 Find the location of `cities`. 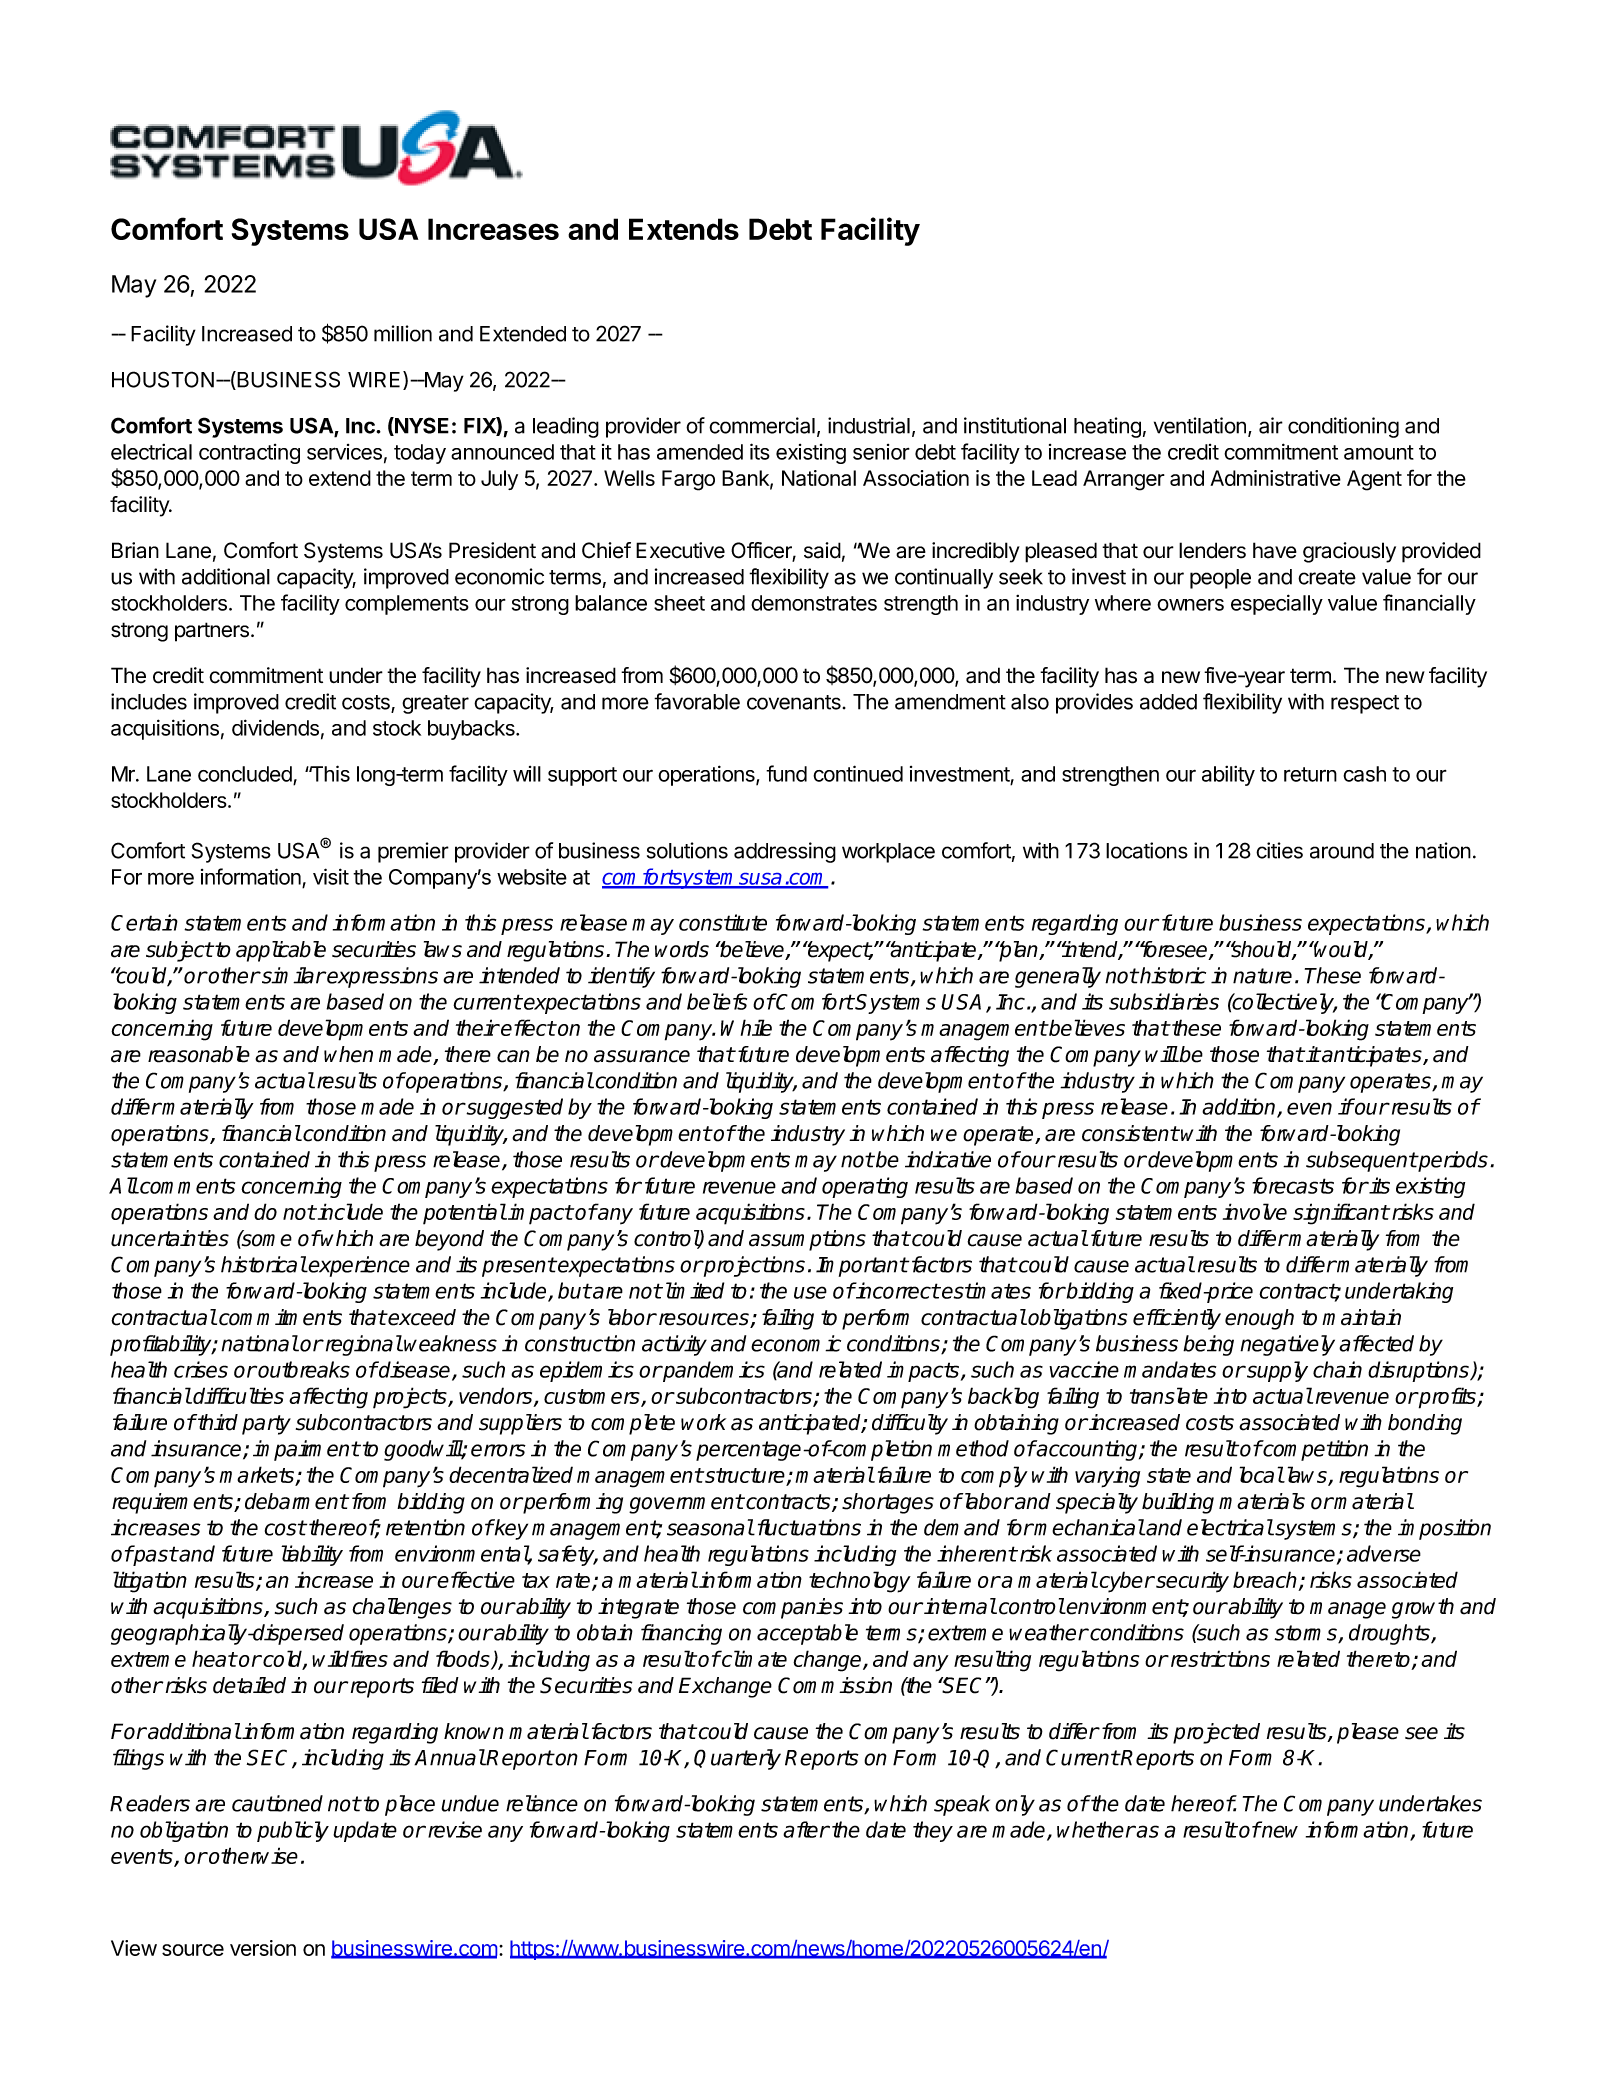

cities is located at coordinates (1279, 850).
